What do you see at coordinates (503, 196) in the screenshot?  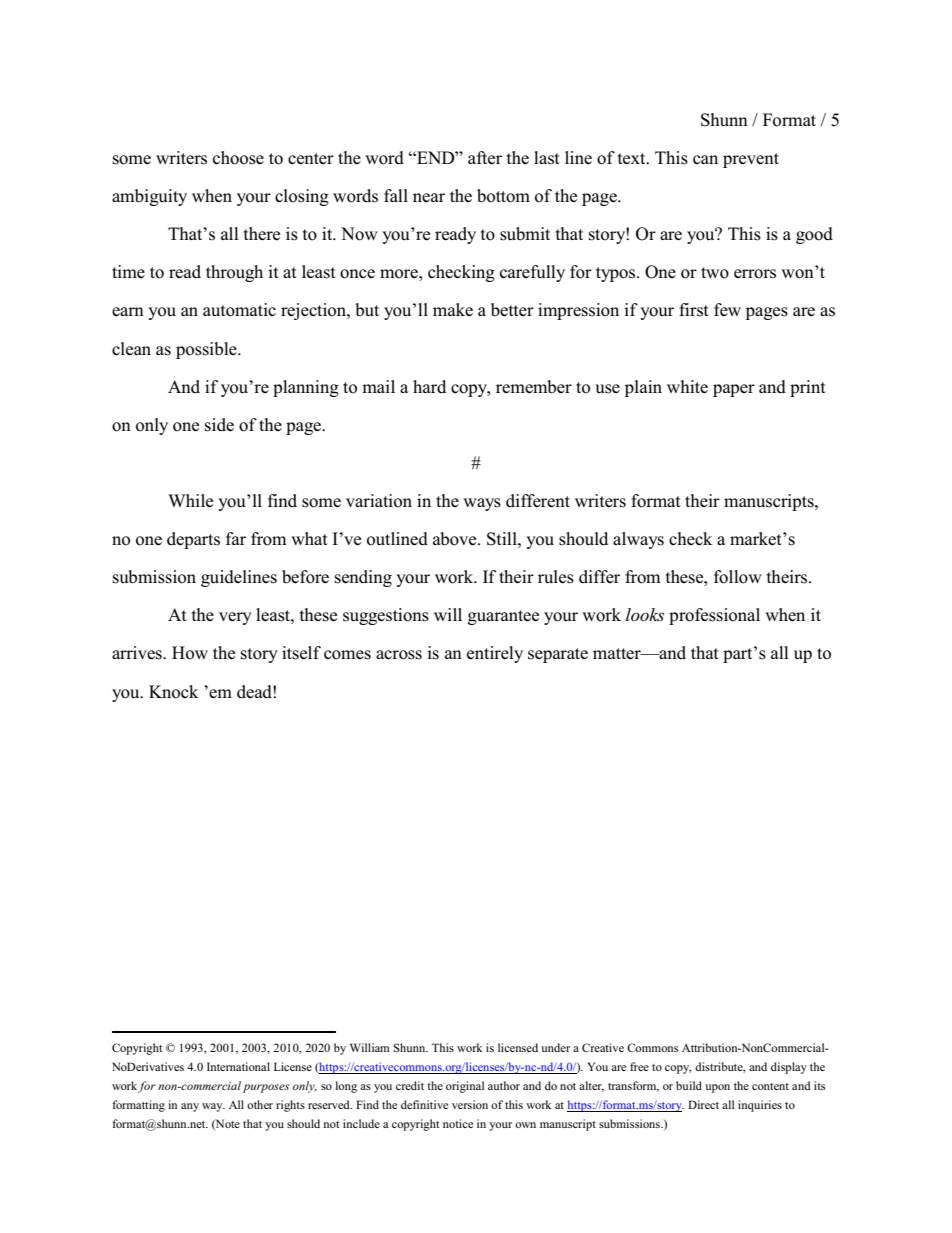 I see `bottom` at bounding box center [503, 196].
